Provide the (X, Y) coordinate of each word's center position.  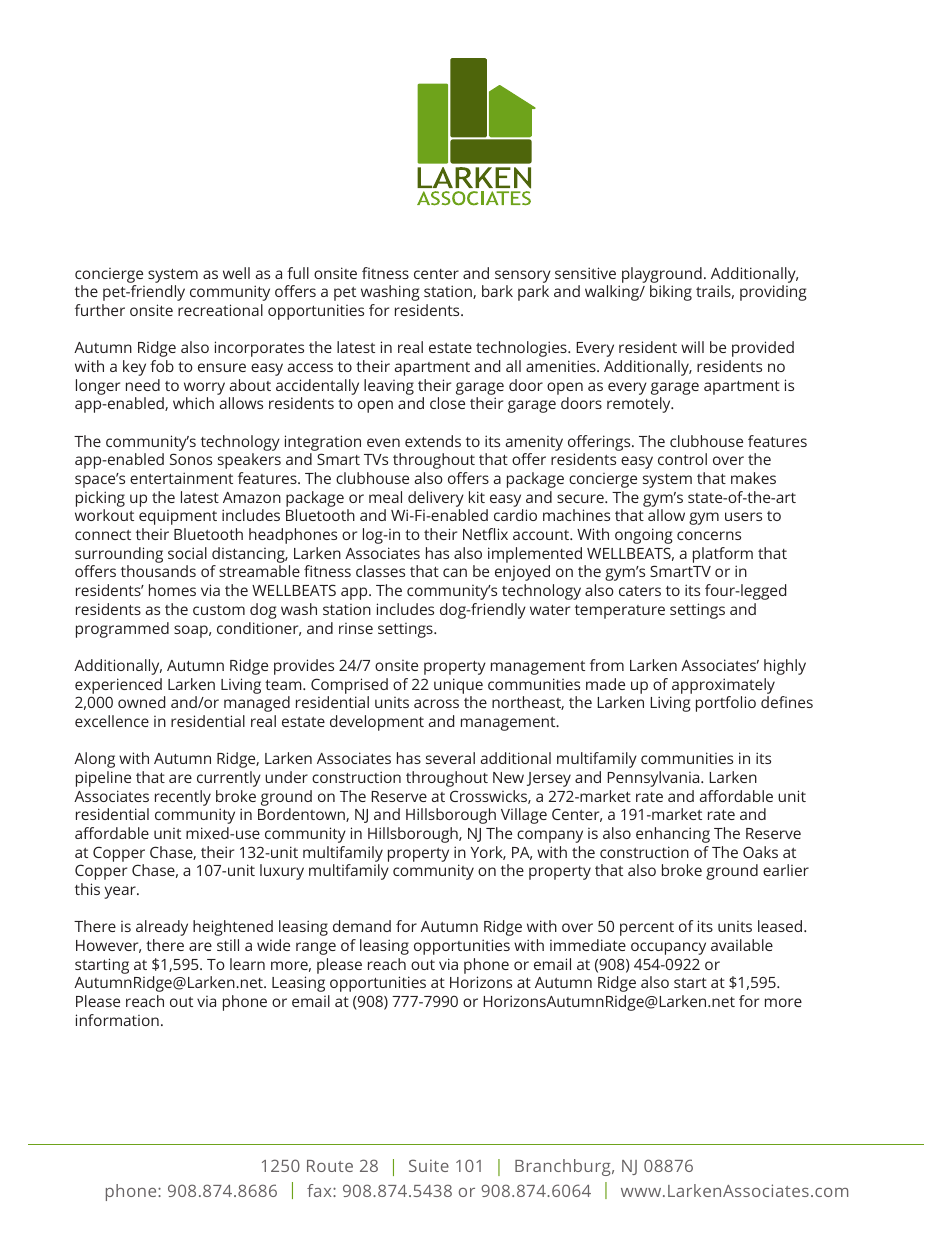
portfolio (726, 704)
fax (320, 1190)
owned (141, 702)
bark (497, 291)
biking (671, 293)
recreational (220, 310)
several (450, 758)
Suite (429, 1165)
